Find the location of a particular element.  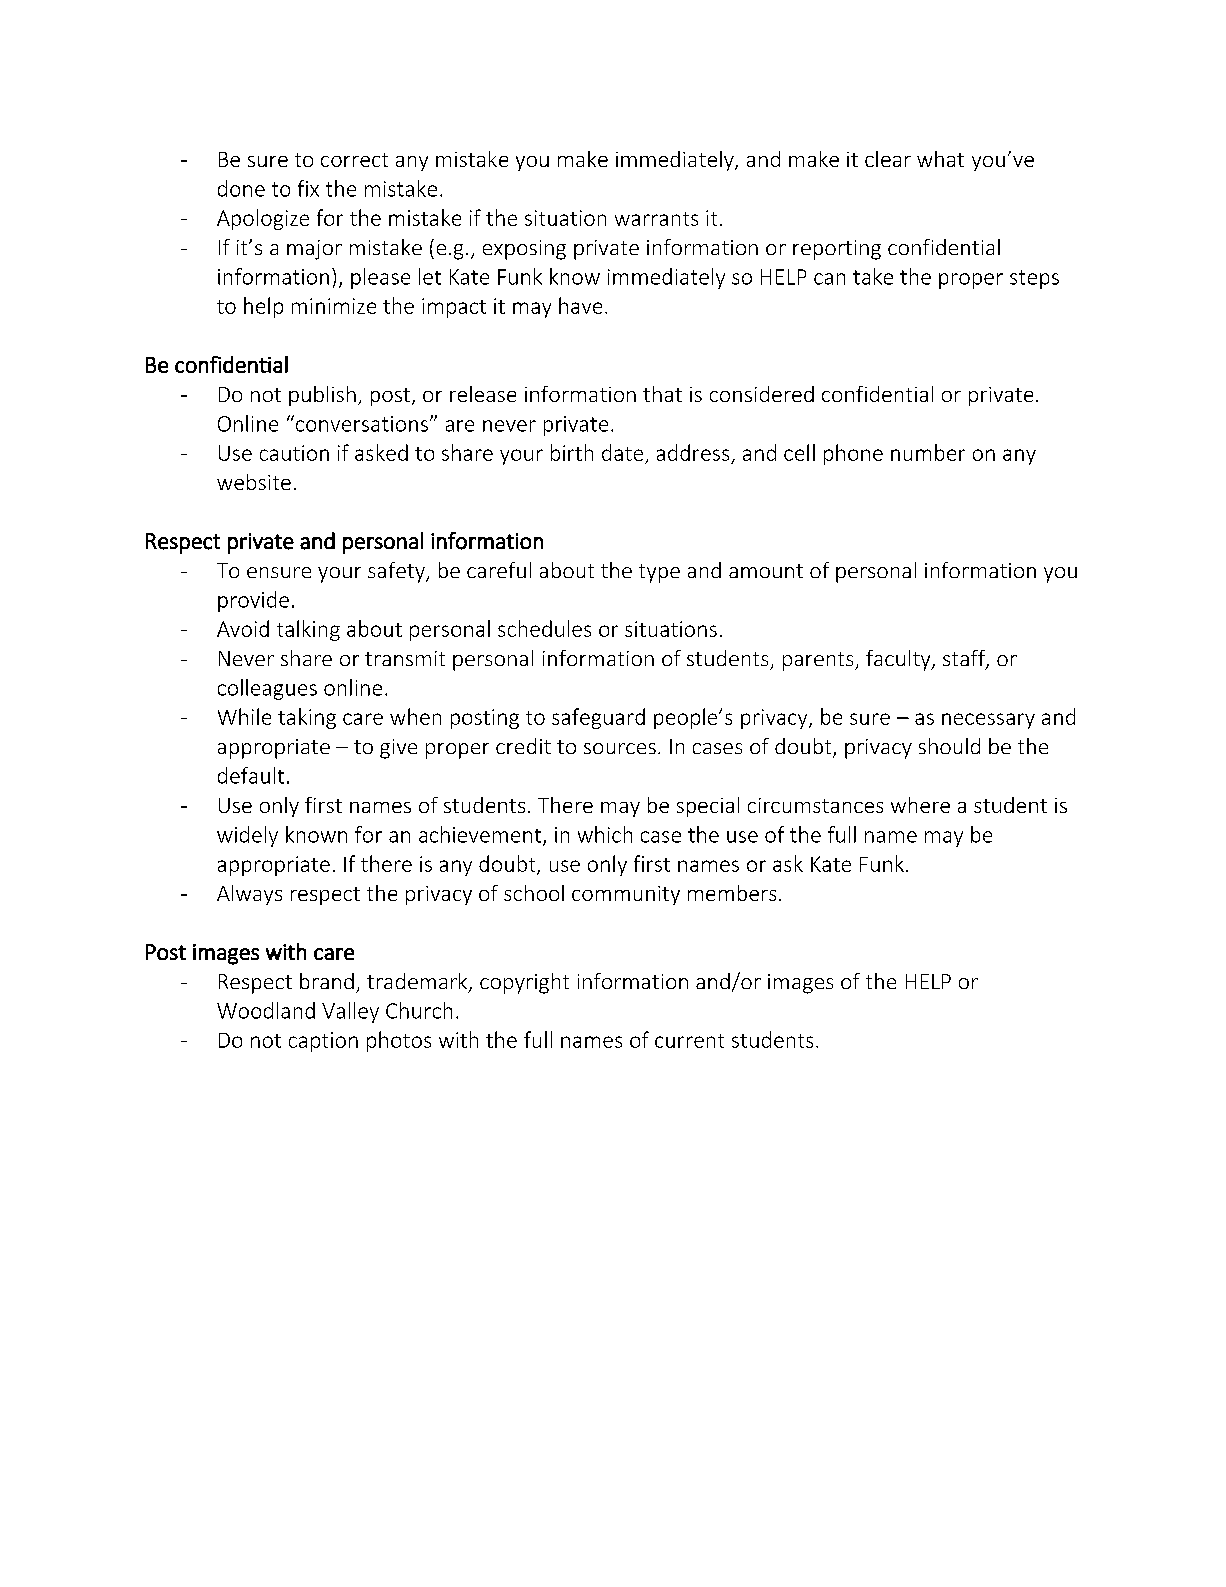

type is located at coordinates (659, 573).
